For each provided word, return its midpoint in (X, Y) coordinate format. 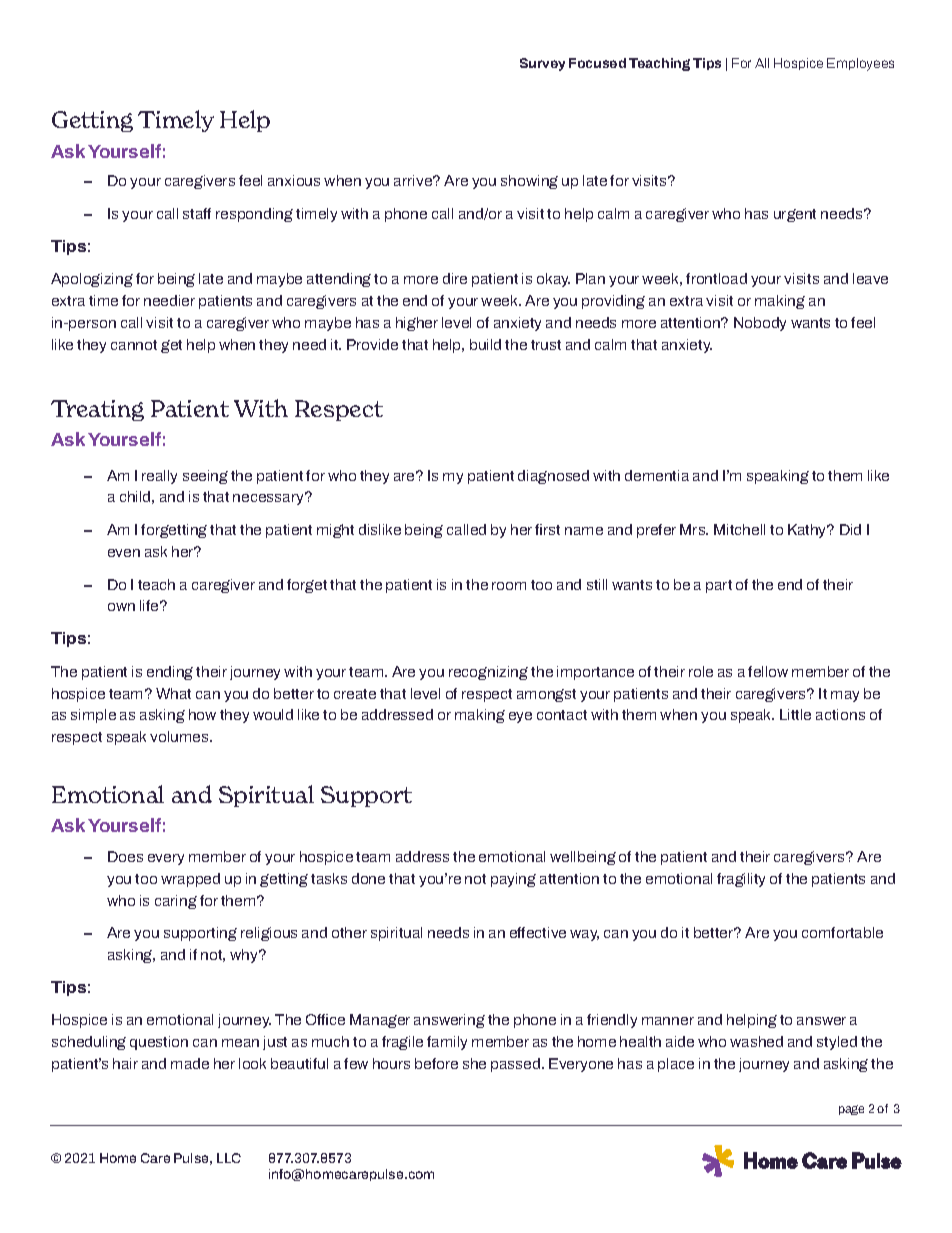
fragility (741, 880)
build (485, 344)
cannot (134, 345)
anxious (294, 180)
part (719, 586)
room (509, 586)
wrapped (190, 880)
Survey (542, 64)
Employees (860, 64)
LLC (229, 1158)
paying (513, 880)
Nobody (760, 324)
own (121, 607)
